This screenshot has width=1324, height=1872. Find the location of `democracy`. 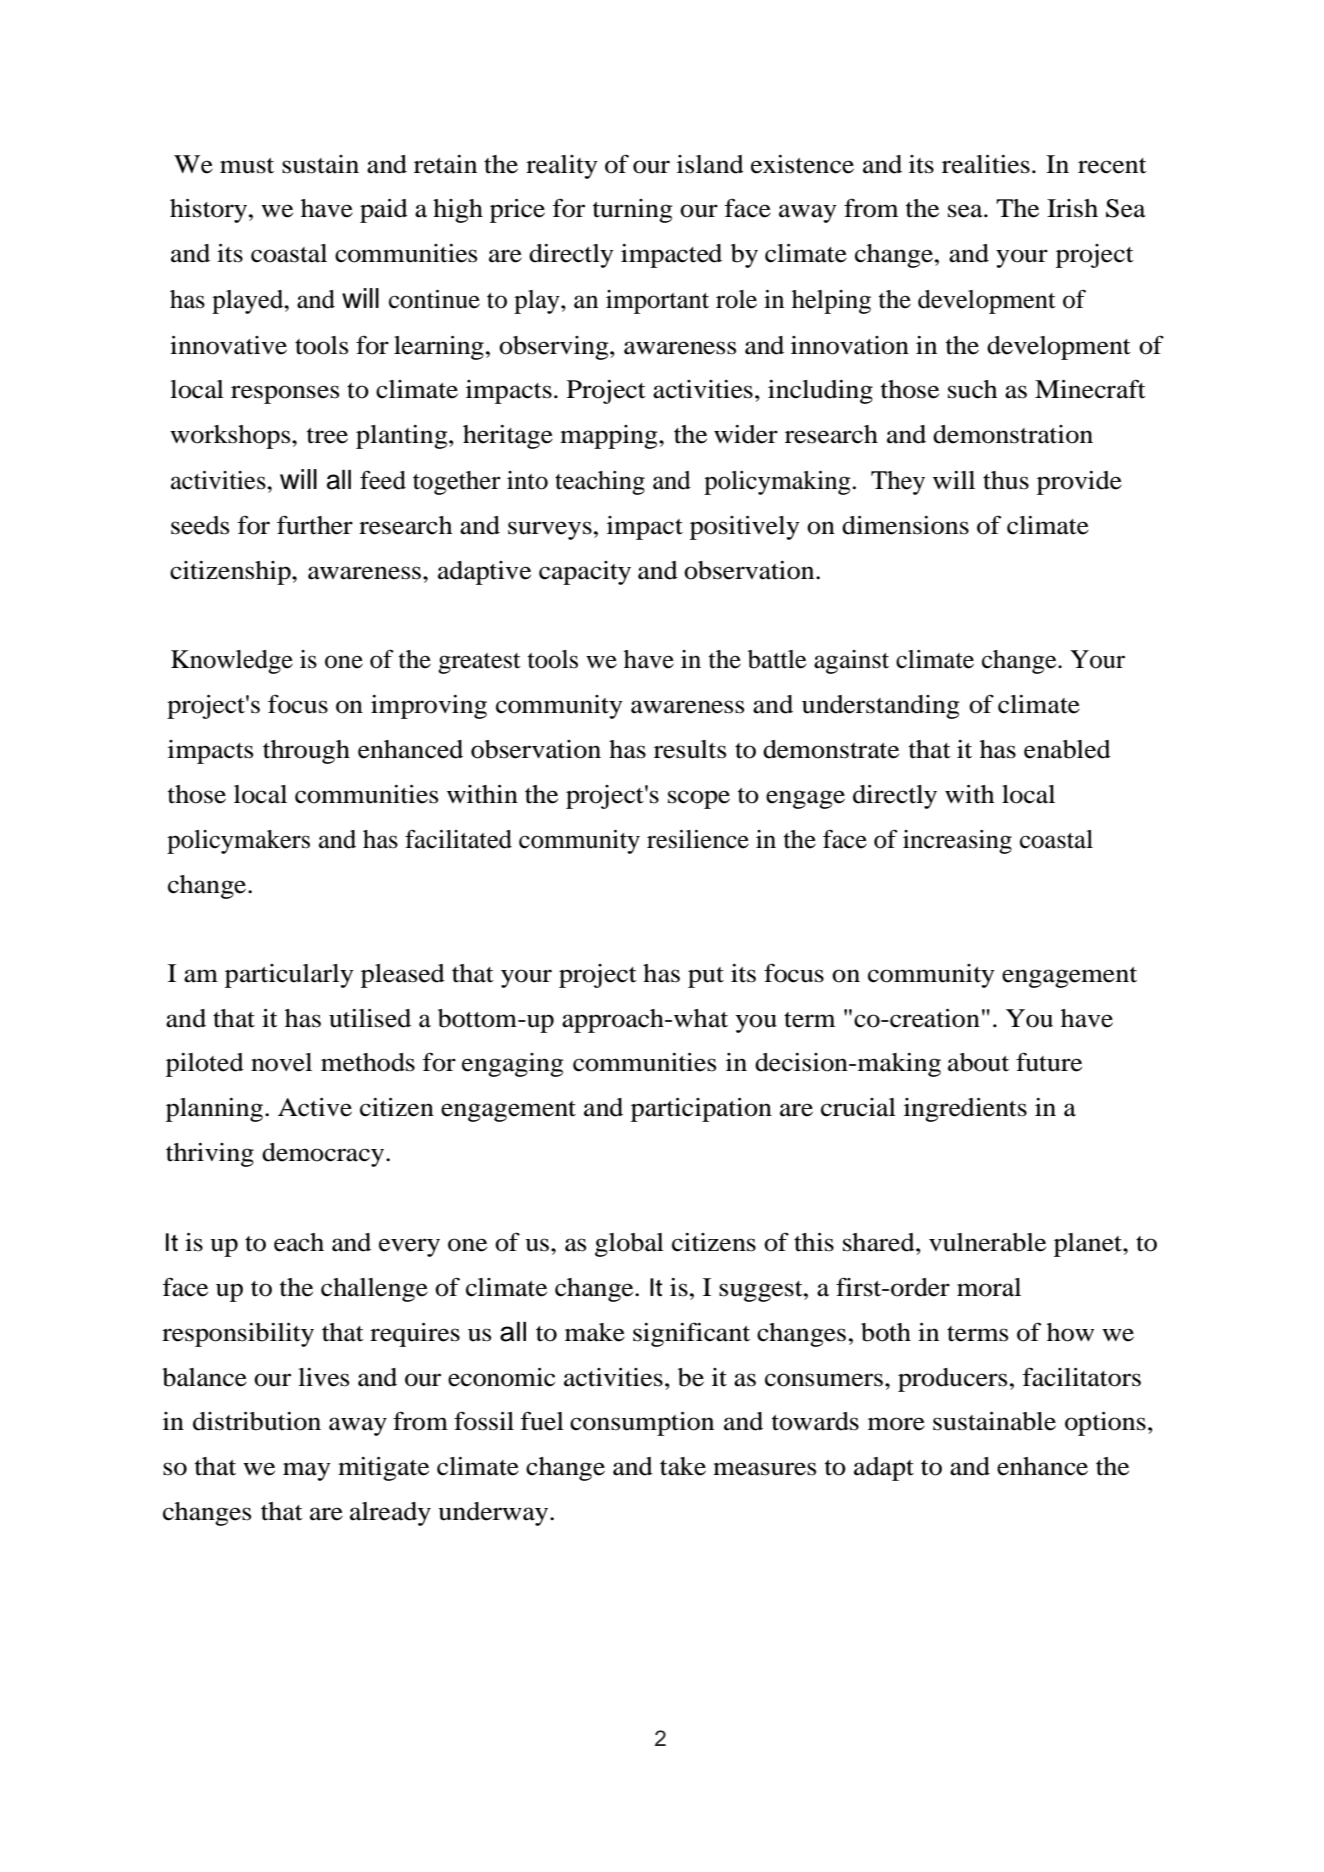

democracy is located at coordinates (324, 1155).
